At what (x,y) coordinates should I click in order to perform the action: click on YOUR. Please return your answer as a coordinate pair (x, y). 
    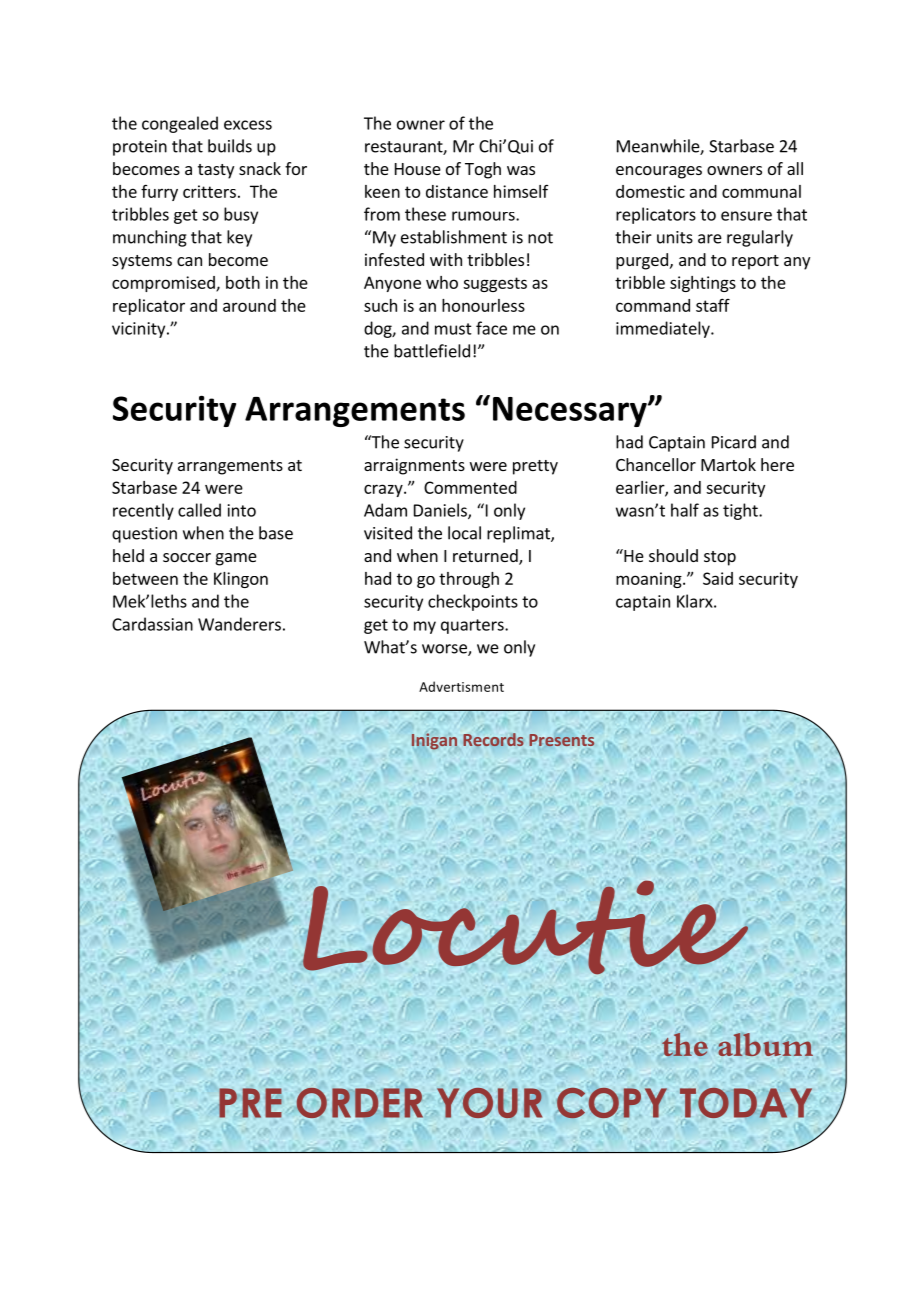
    Looking at the image, I should click on (489, 1103).
